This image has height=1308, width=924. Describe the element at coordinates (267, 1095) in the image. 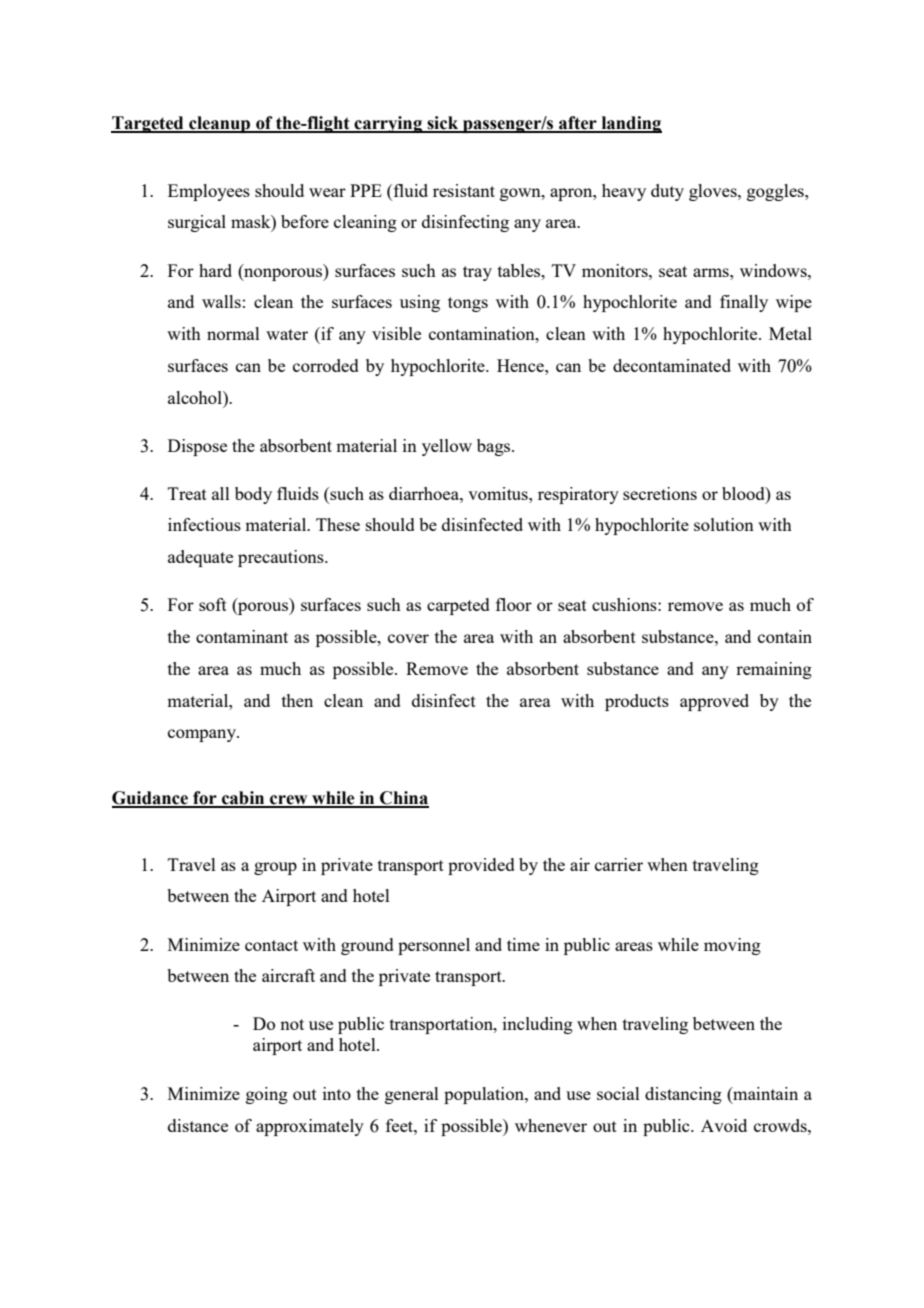

I see `going` at that location.
